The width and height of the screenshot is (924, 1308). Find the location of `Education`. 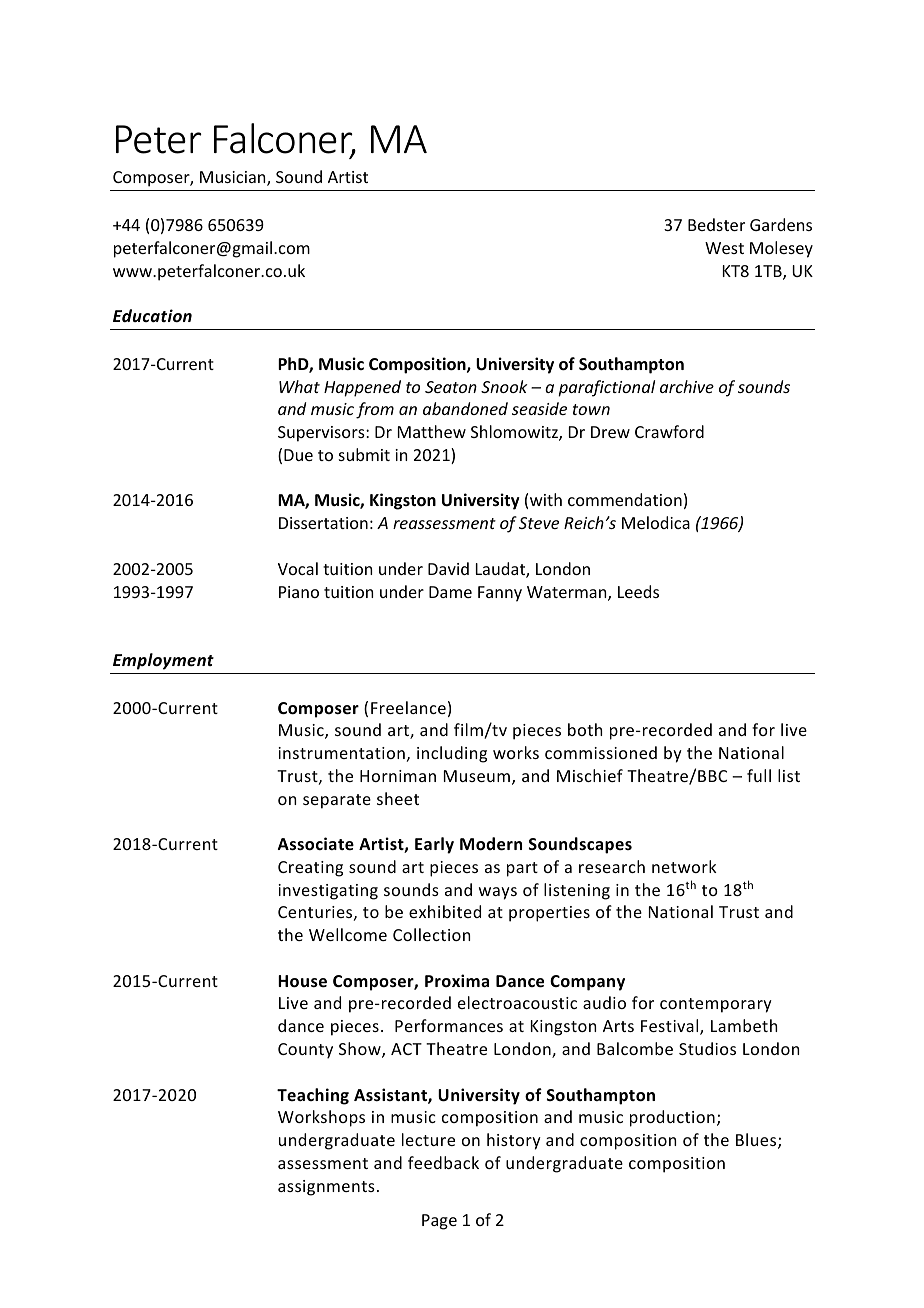

Education is located at coordinates (152, 315).
